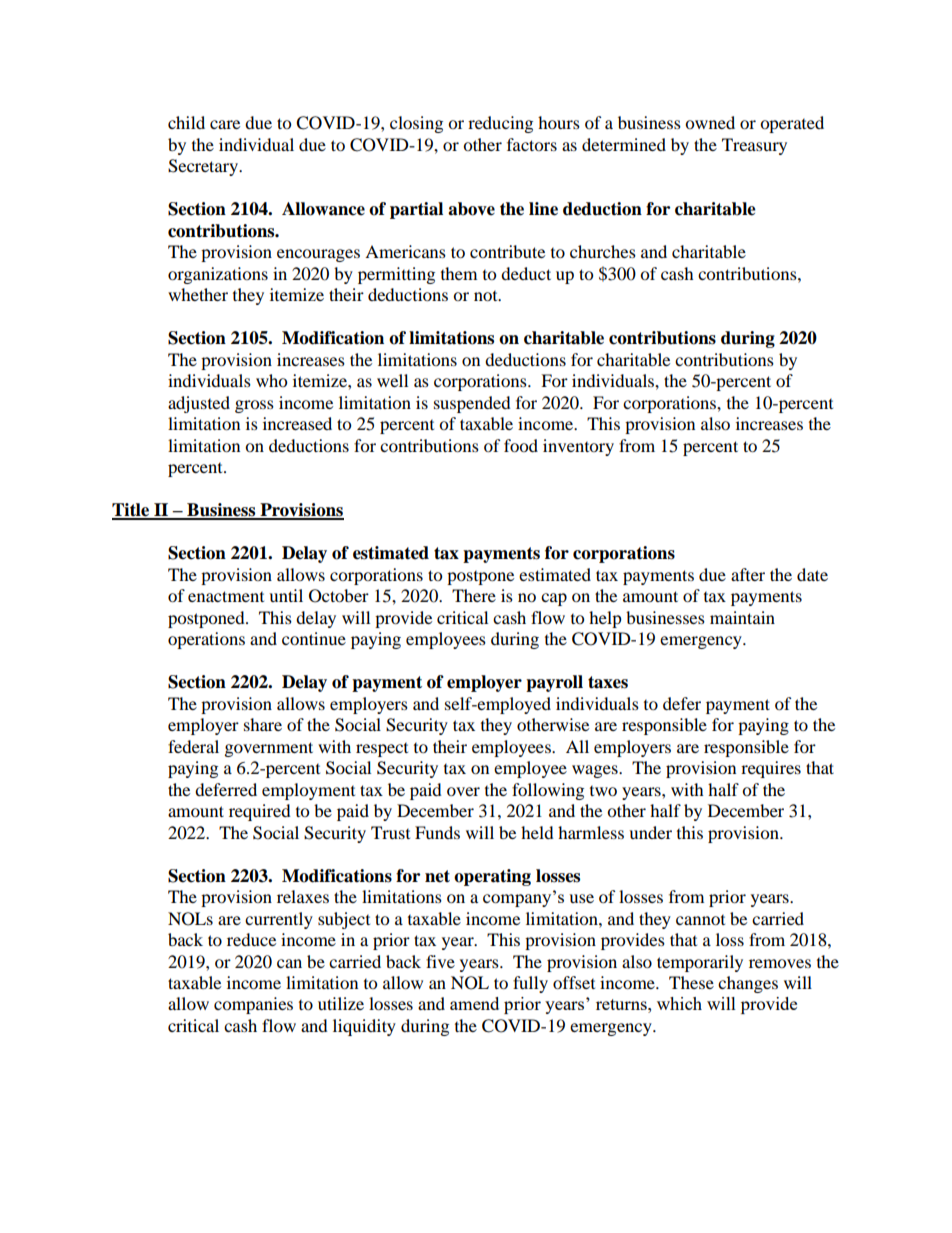 The height and width of the image is (1233, 952). What do you see at coordinates (472, 404) in the image?
I see `suspended` at bounding box center [472, 404].
